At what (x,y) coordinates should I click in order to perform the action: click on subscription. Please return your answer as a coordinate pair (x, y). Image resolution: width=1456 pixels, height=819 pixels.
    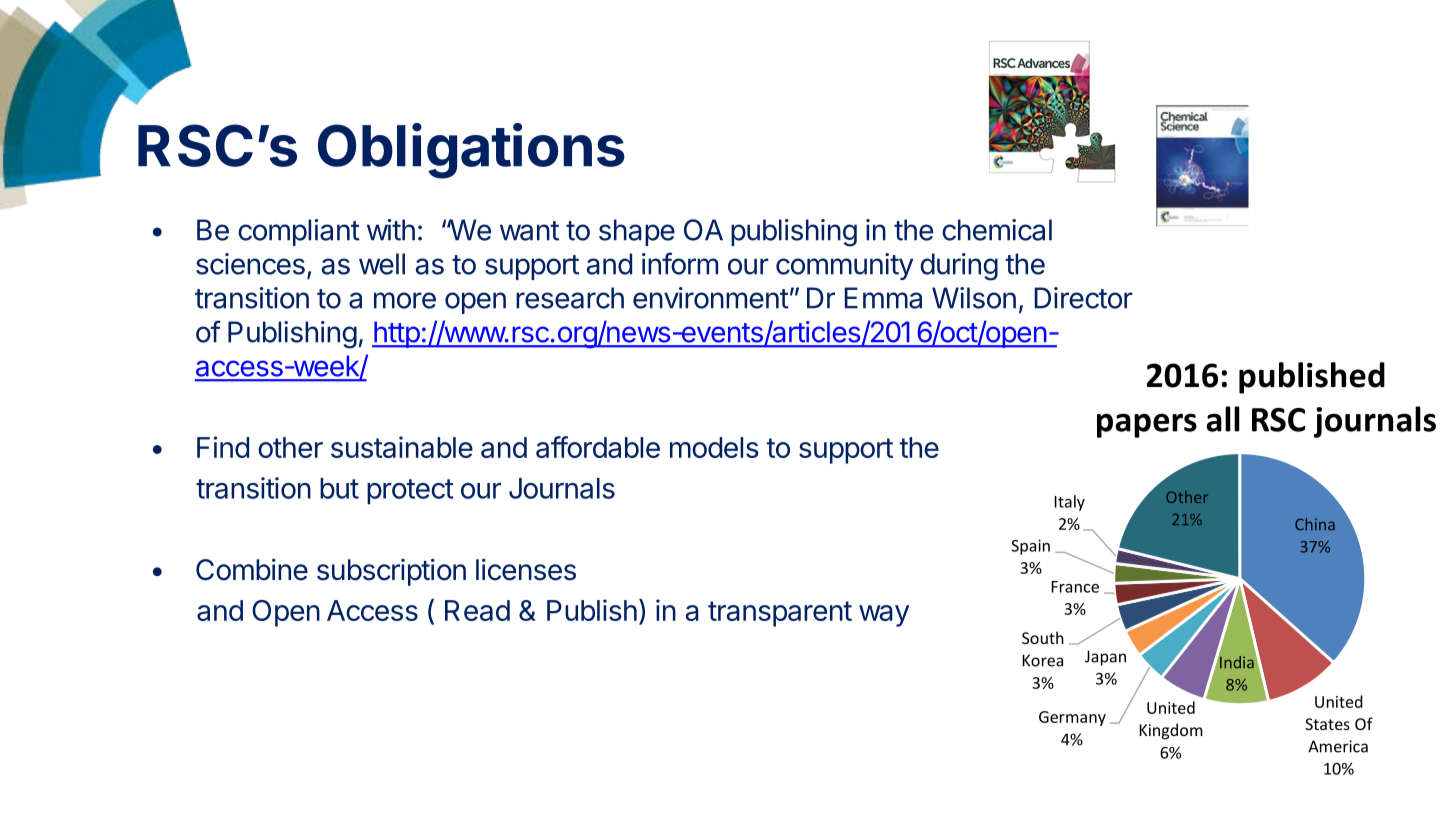
    Looking at the image, I should click on (391, 572).
